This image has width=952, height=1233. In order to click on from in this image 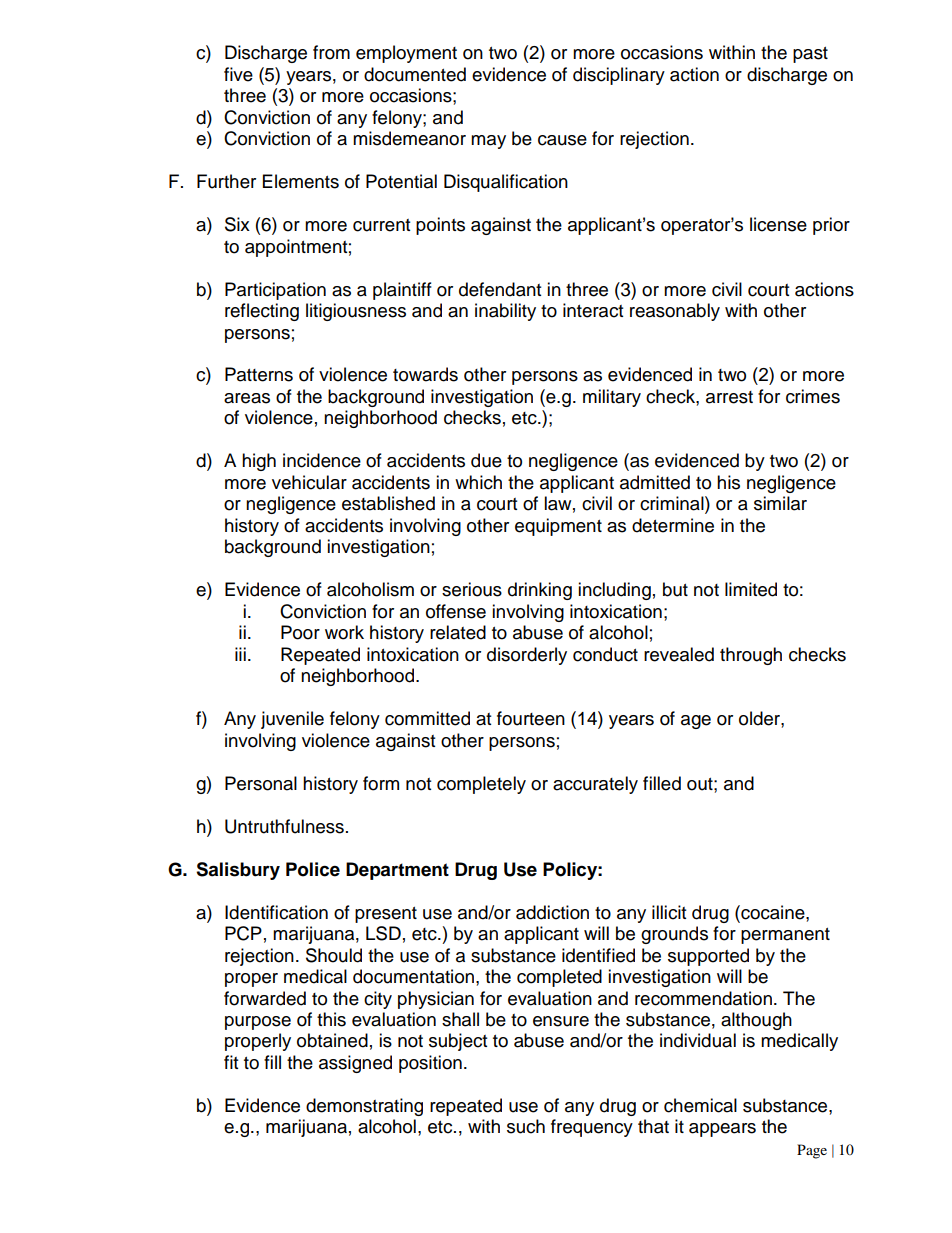, I will do `click(331, 52)`.
